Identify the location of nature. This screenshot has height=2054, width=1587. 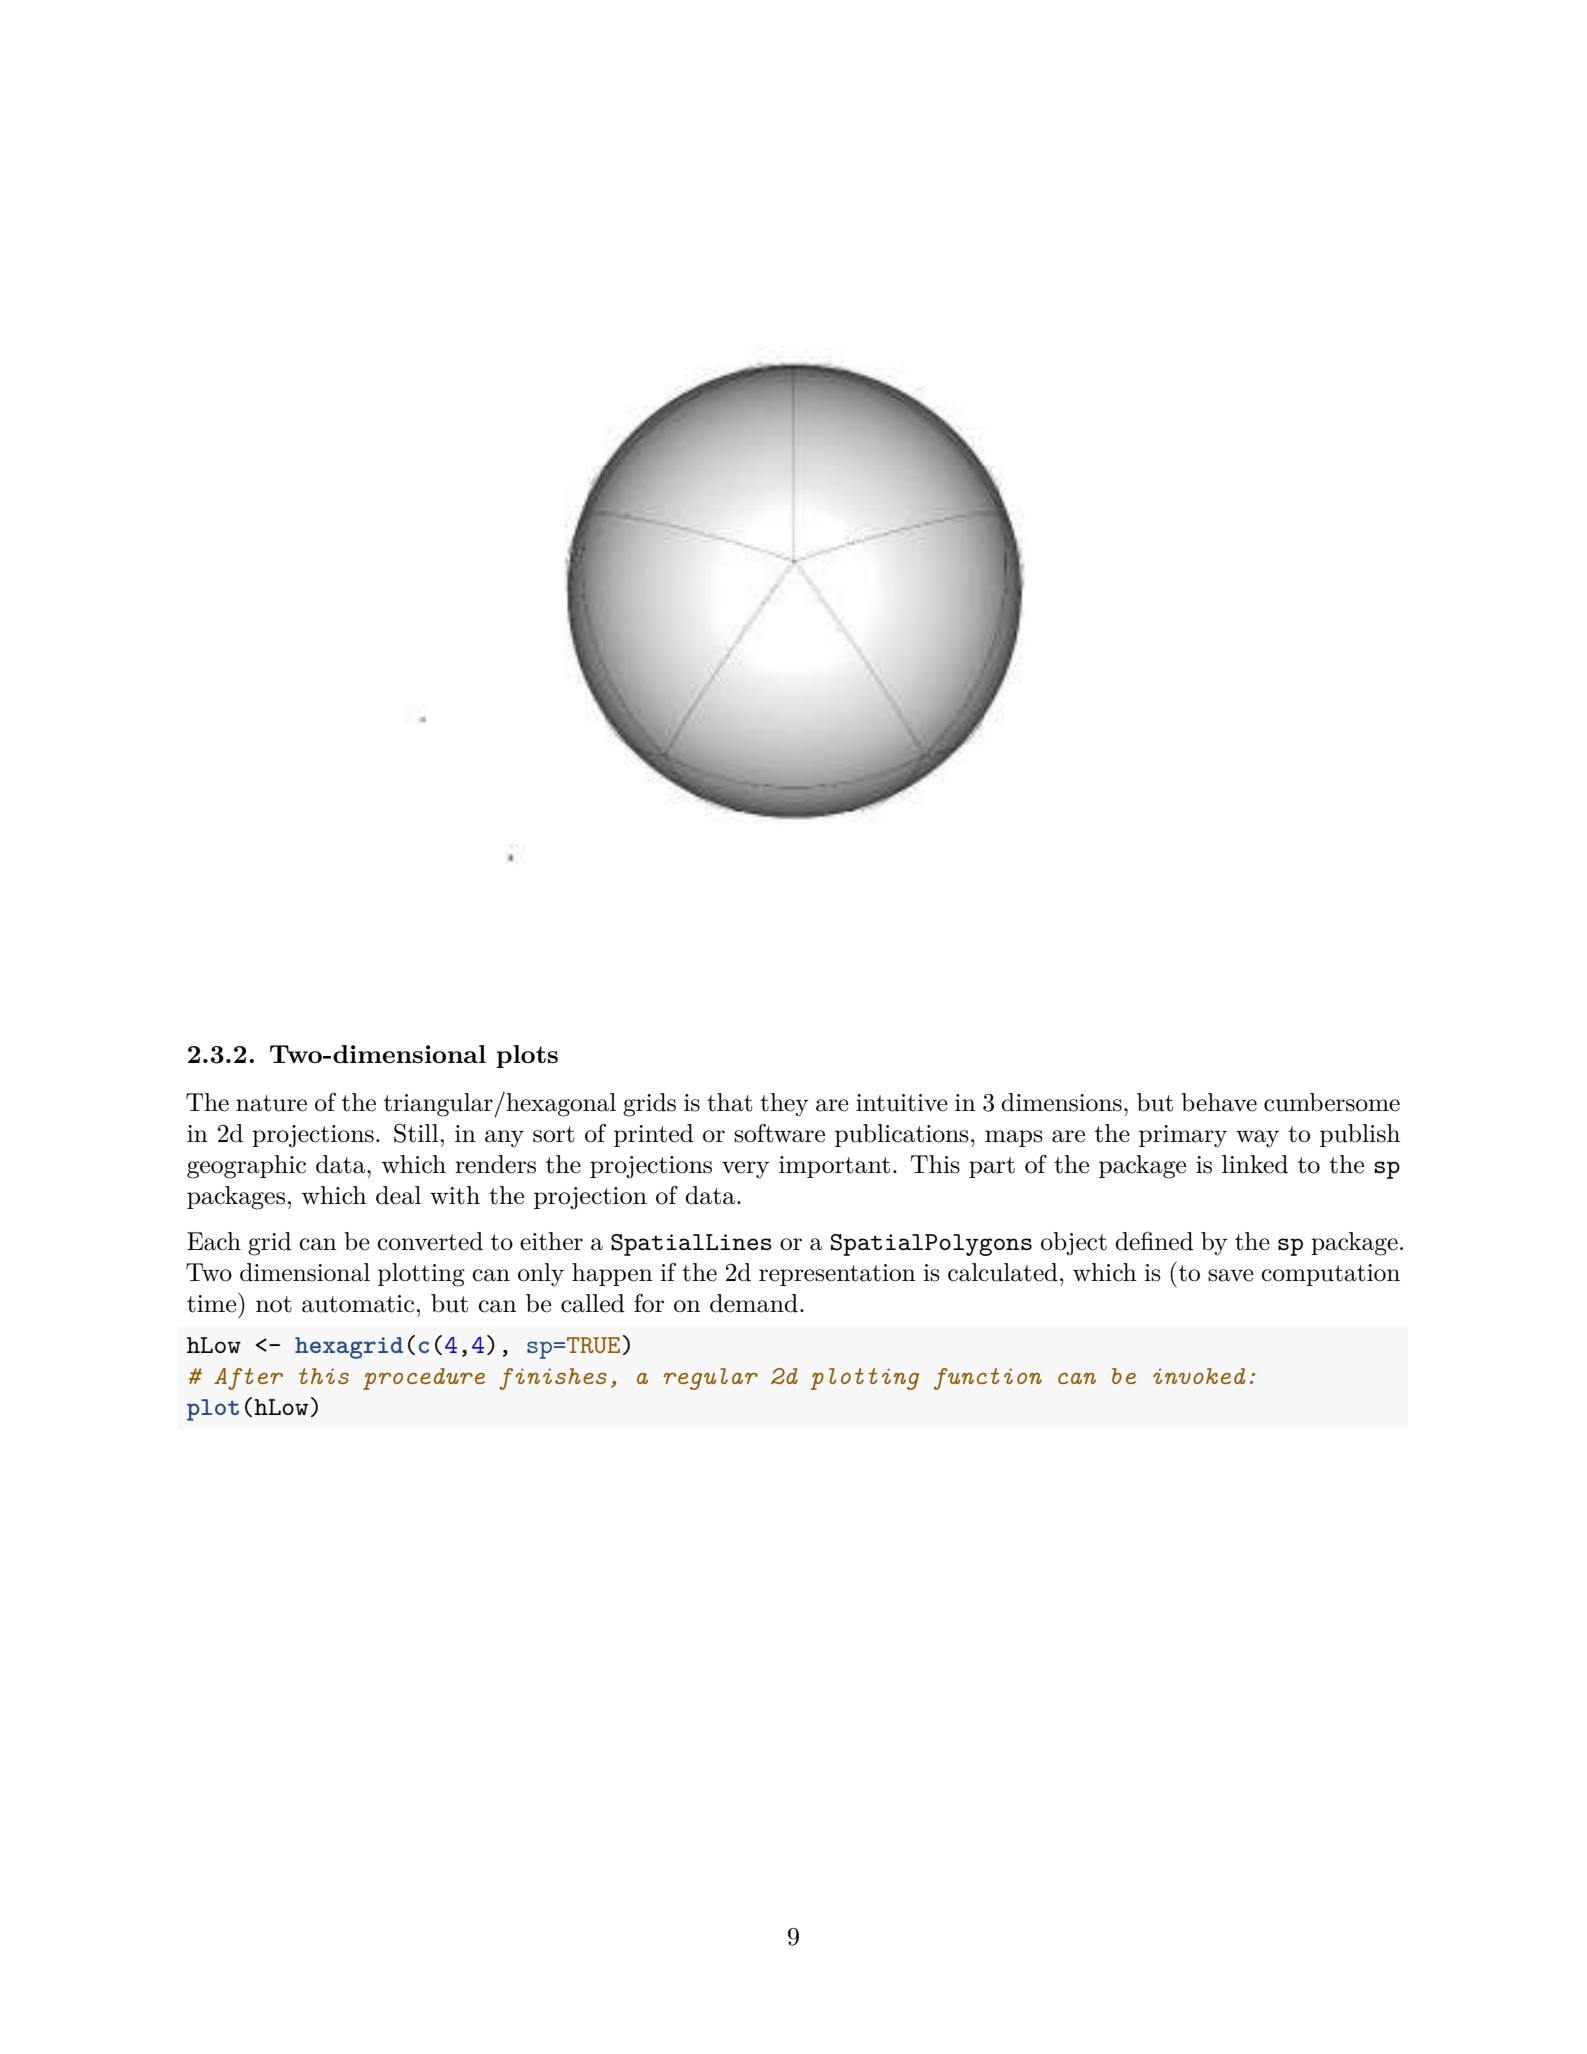
(271, 1103).
